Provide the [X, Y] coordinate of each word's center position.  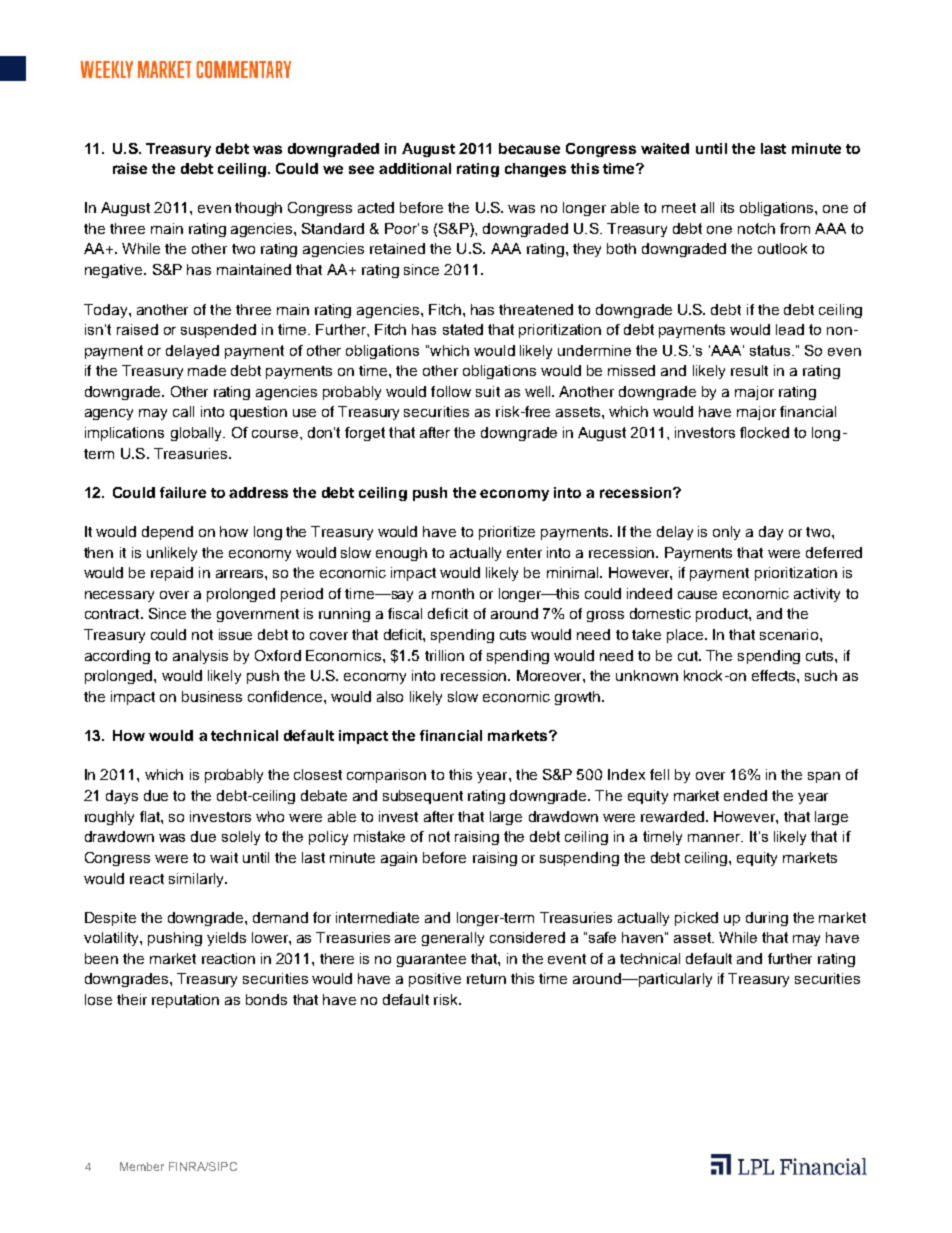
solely [241, 838]
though [258, 209]
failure [183, 492]
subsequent [423, 797]
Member [142, 1166]
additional [415, 168]
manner [715, 838]
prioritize [507, 533]
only [726, 533]
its [727, 207]
